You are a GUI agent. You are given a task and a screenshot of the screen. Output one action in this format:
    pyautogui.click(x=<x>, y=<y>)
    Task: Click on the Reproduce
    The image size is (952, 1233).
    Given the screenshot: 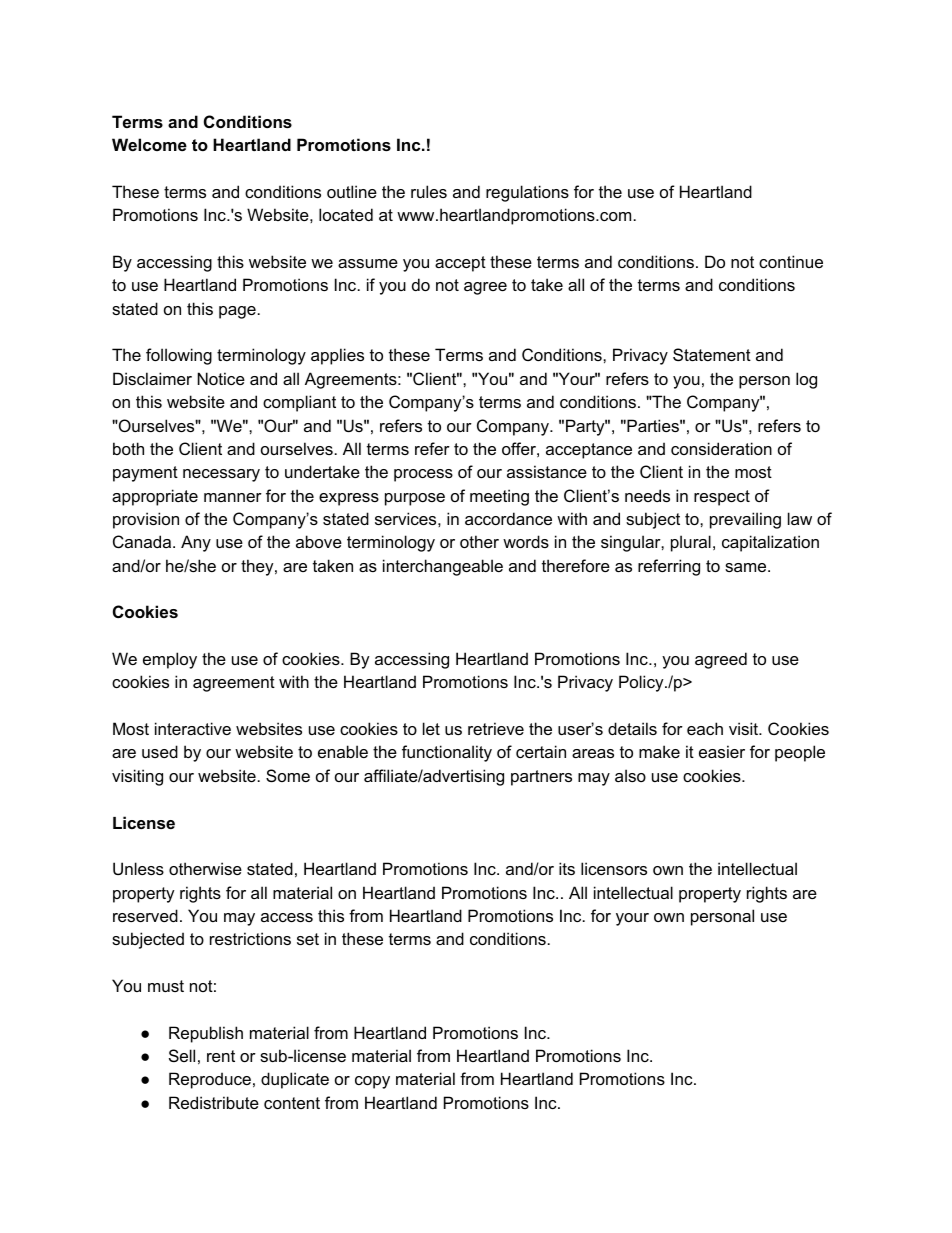 What is the action you would take?
    pyautogui.click(x=210, y=1080)
